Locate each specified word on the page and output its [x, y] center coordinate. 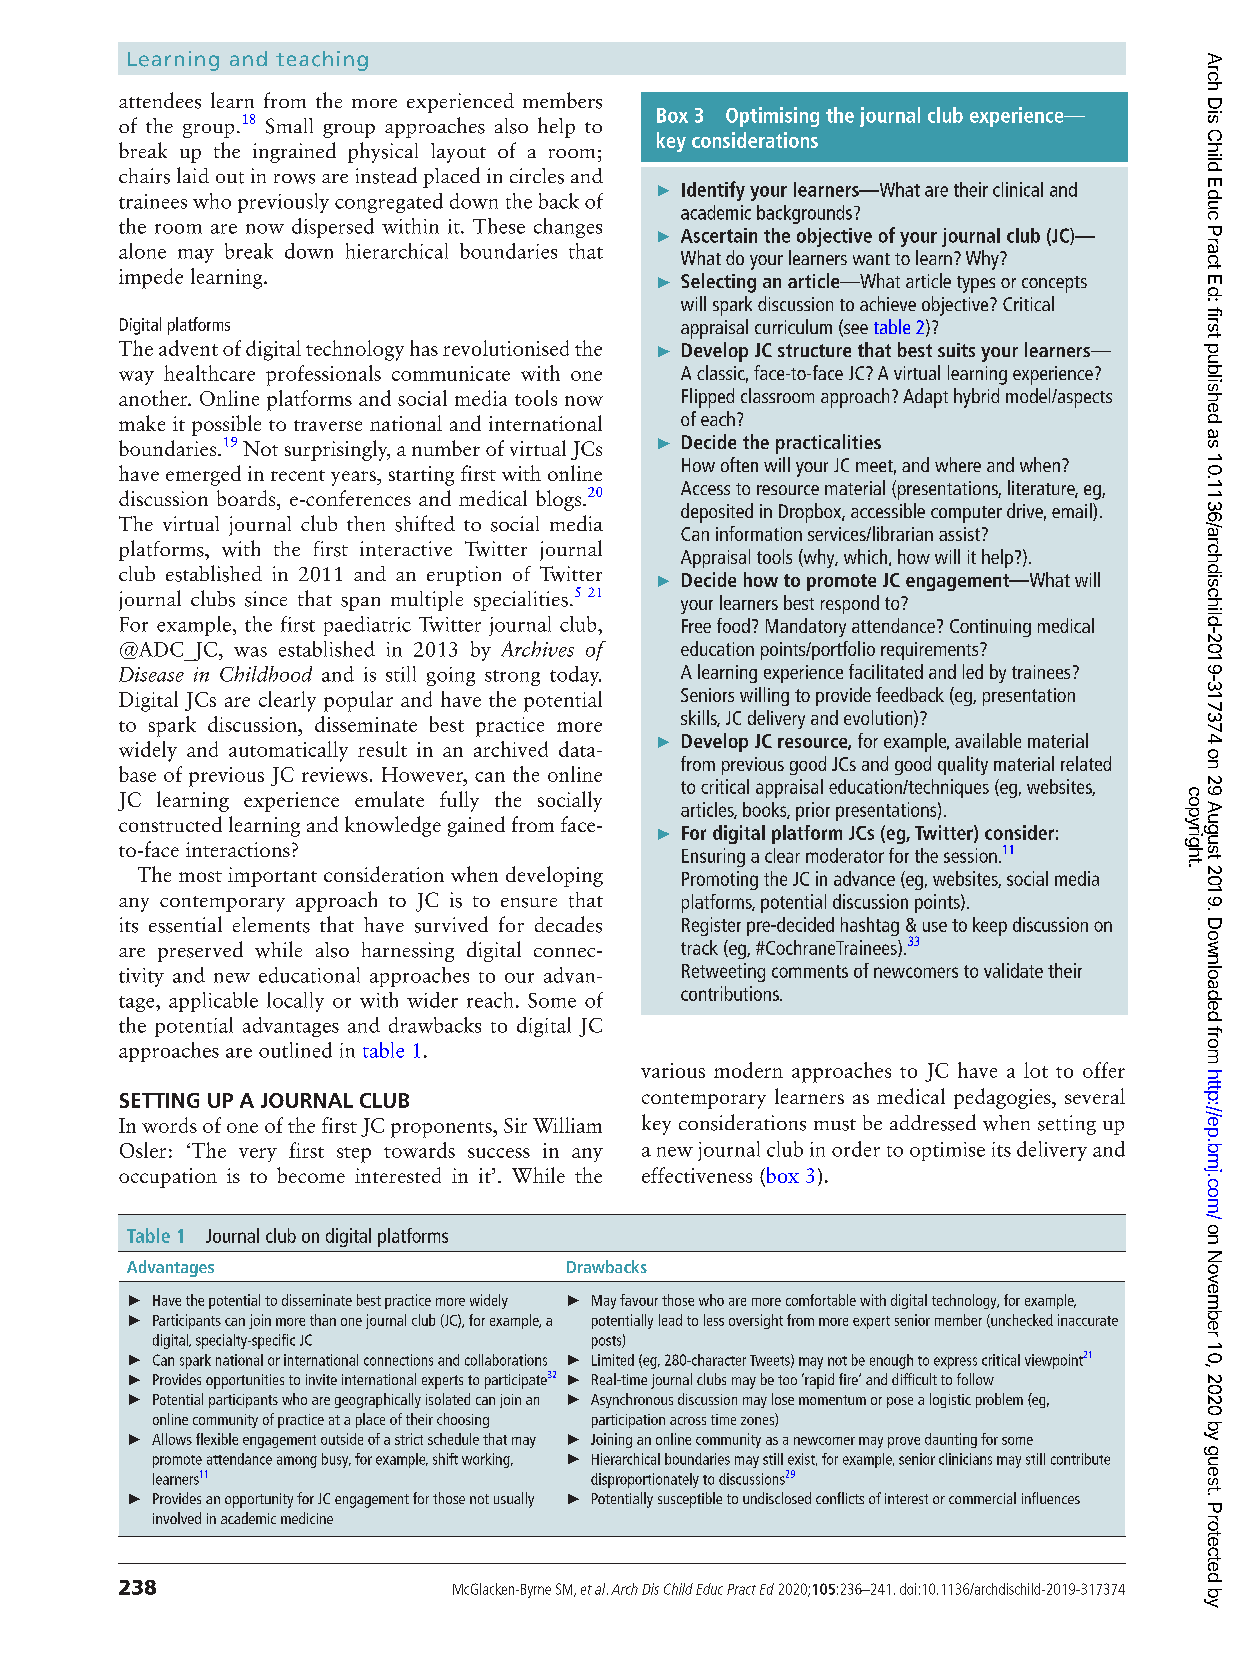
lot [1036, 1070]
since [266, 599]
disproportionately [645, 1480]
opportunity [259, 1500]
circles [537, 176]
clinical [1018, 189]
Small [289, 126]
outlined [295, 1050]
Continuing [990, 628]
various [673, 1070]
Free [696, 626]
